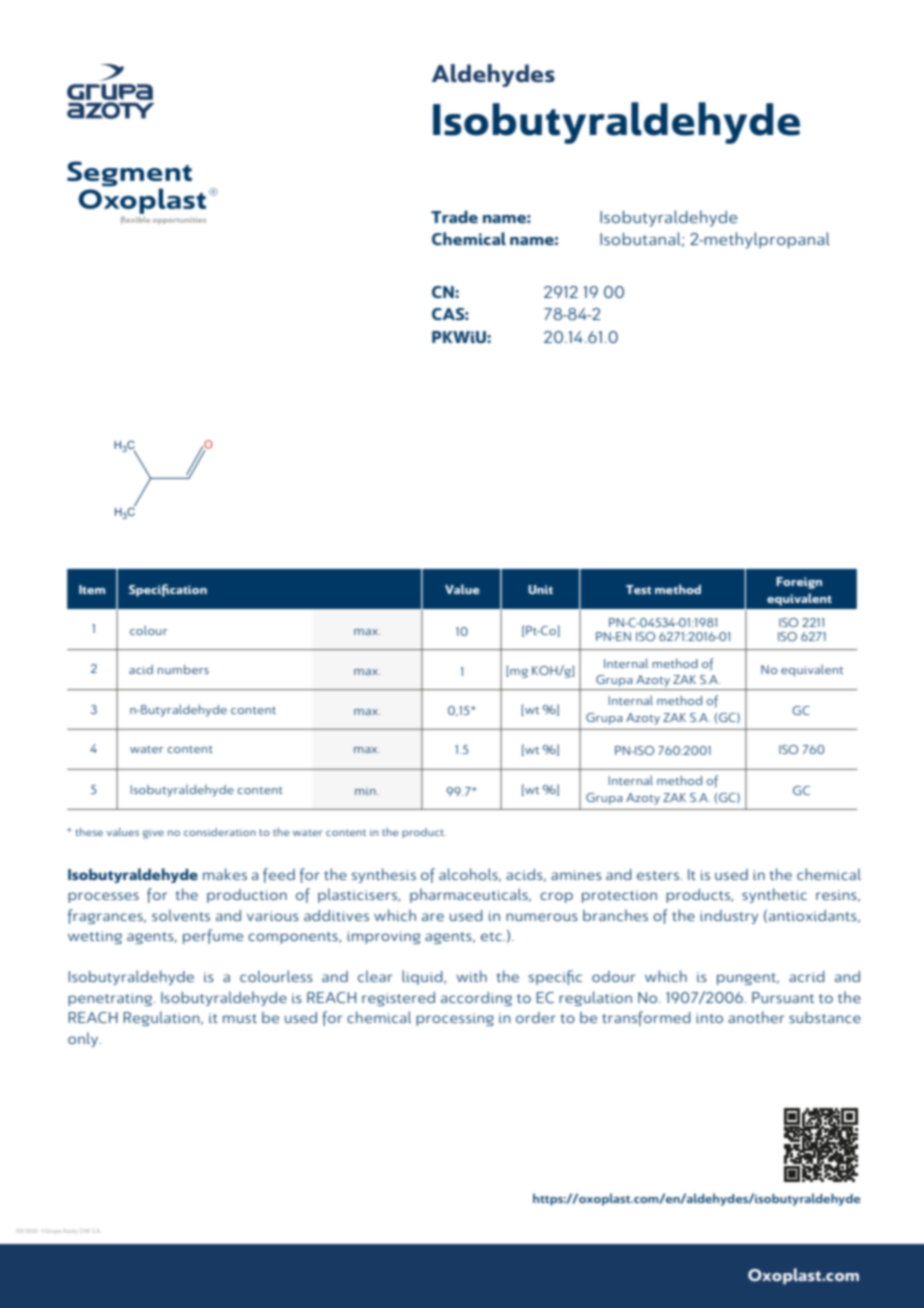  I want to click on another, so click(756, 1017).
